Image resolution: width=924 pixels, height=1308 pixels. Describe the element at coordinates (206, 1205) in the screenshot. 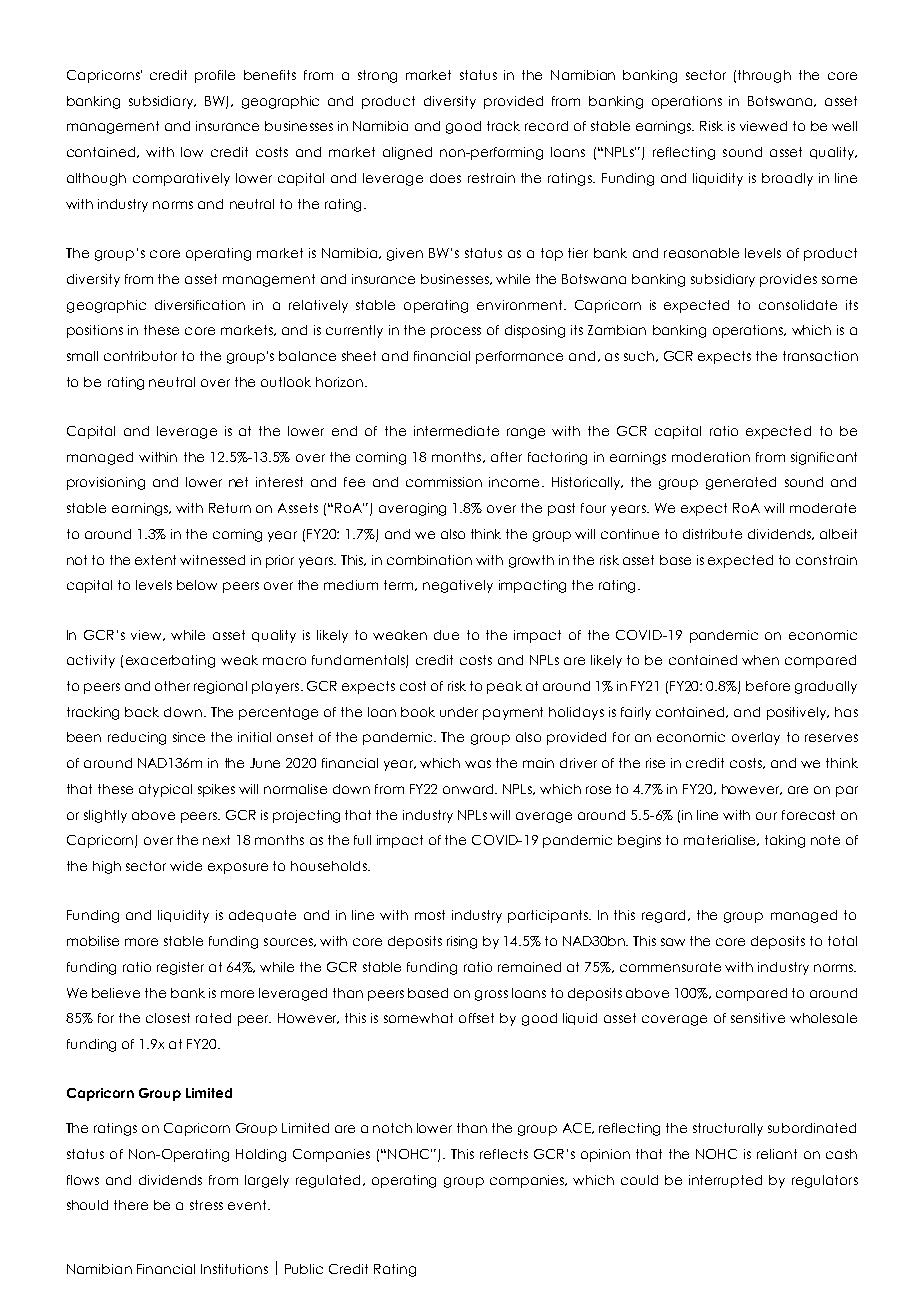

I see `stress` at that location.
